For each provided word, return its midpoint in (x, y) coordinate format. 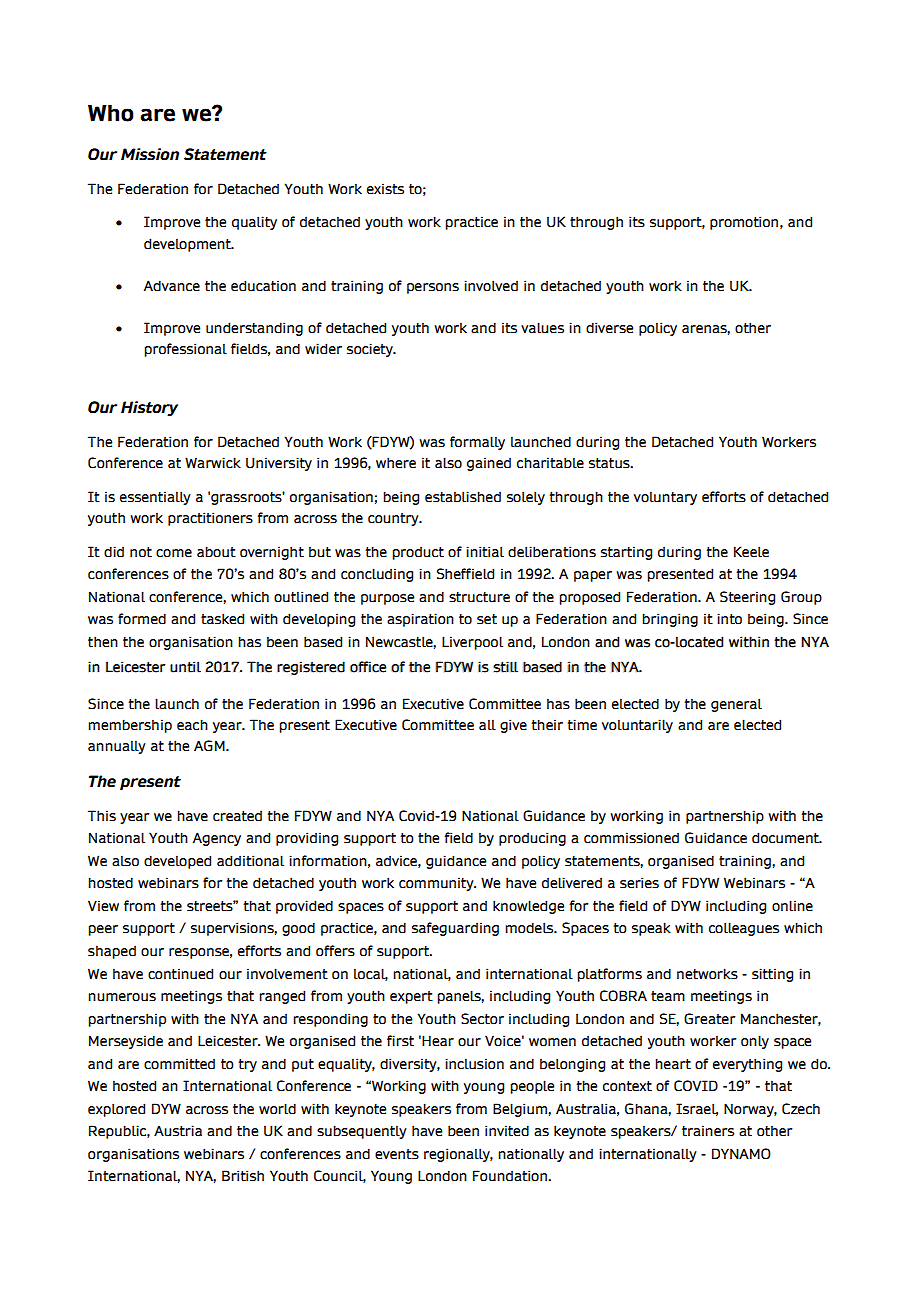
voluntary (665, 498)
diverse (609, 328)
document (786, 838)
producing (532, 839)
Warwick (213, 463)
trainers (708, 1131)
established (463, 497)
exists (385, 189)
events (397, 1154)
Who (111, 113)
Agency (217, 839)
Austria (178, 1131)
